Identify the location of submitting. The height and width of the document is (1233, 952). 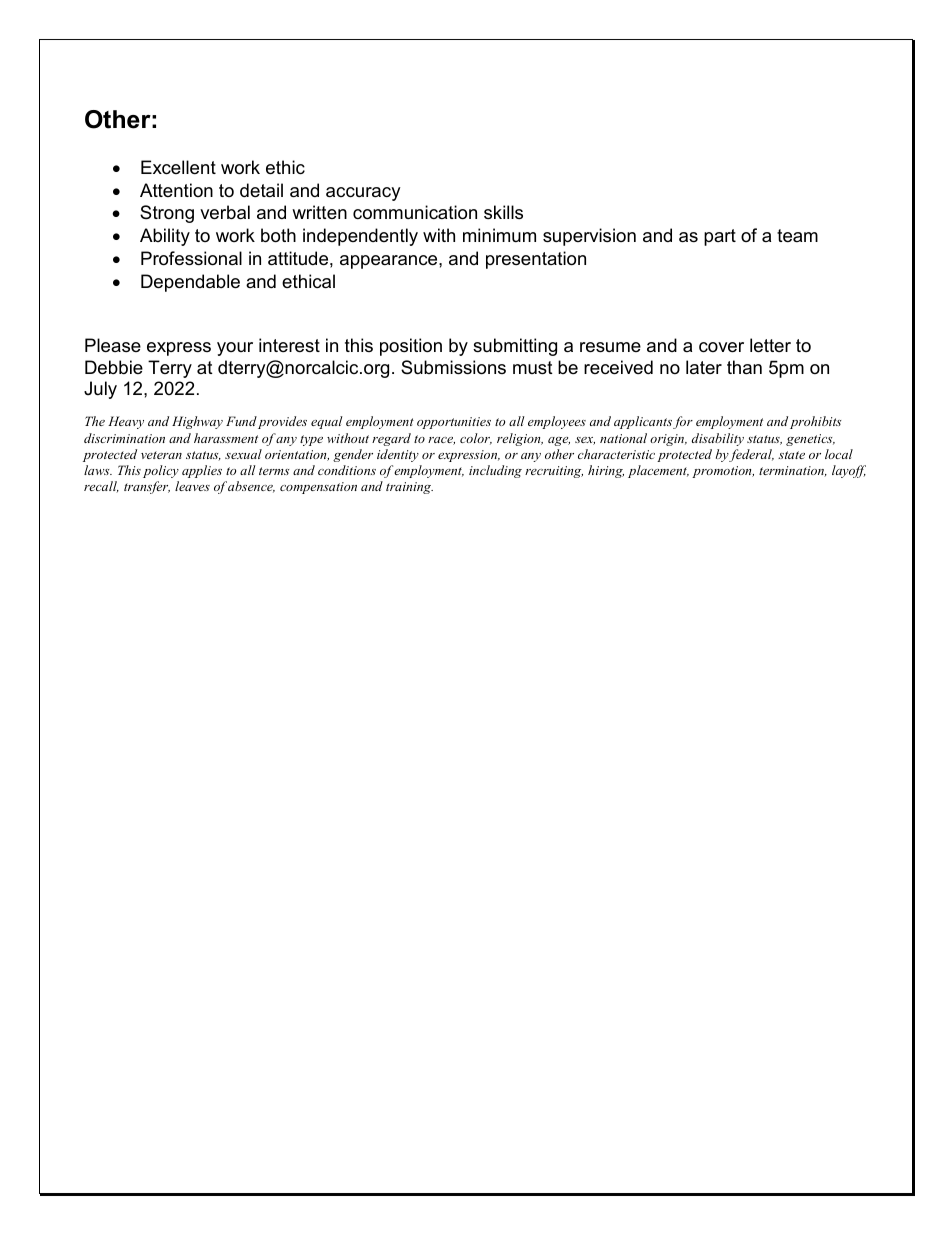
(515, 347).
